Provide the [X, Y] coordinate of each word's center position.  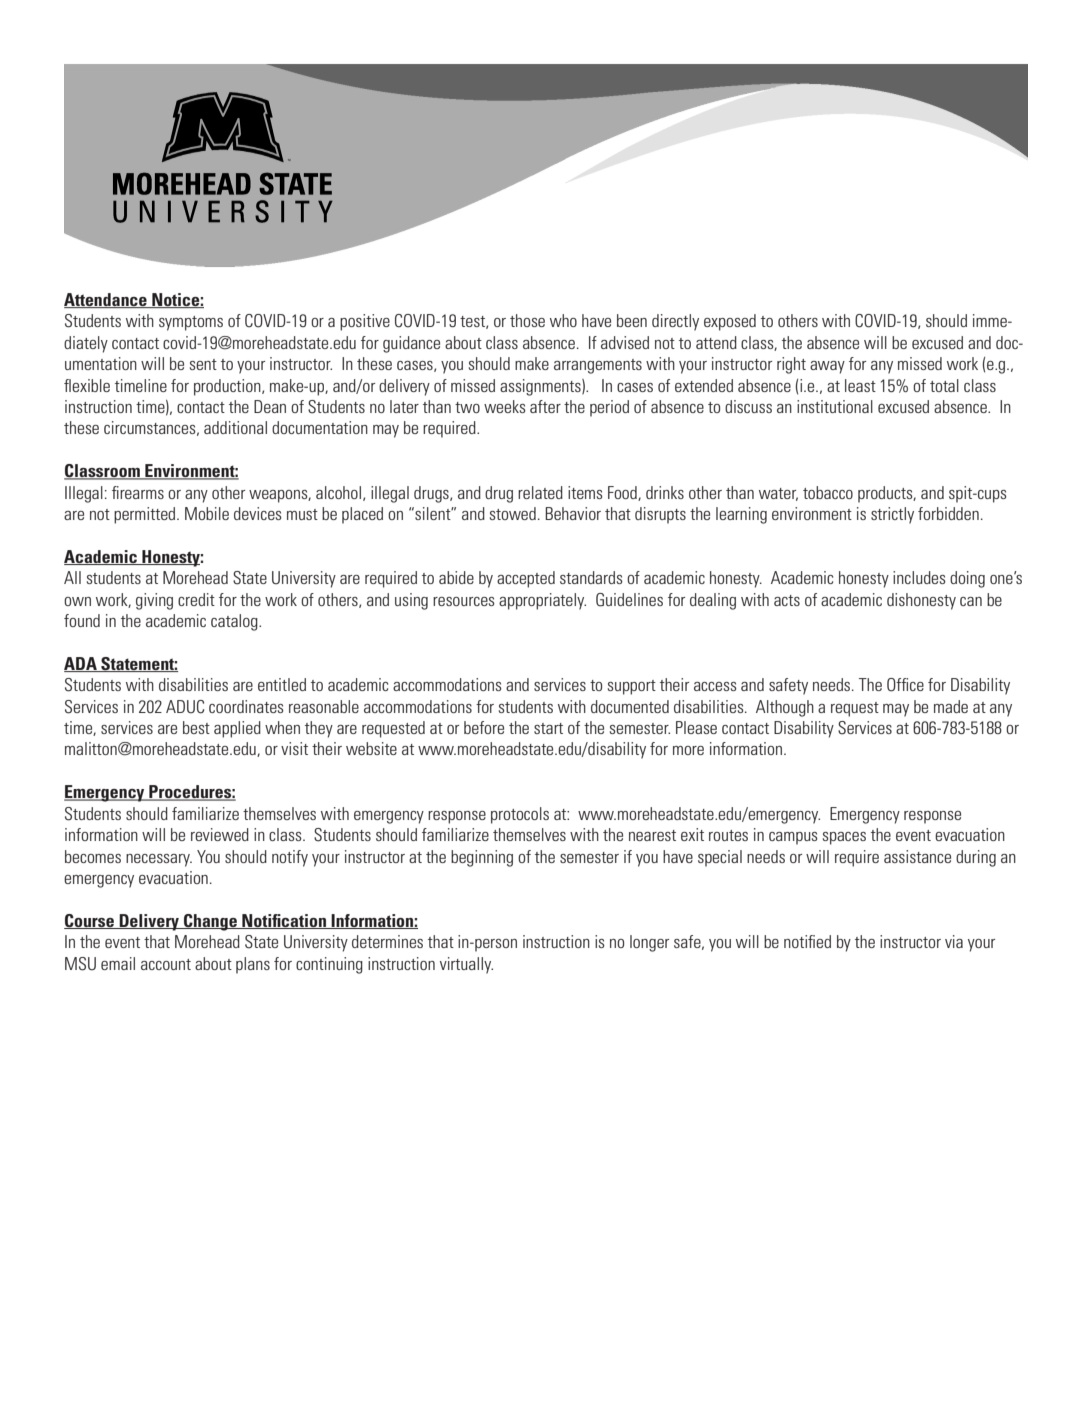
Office [905, 685]
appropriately [542, 601]
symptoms [191, 323]
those [527, 320]
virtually [466, 965]
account [166, 964]
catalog [235, 622]
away [827, 367]
